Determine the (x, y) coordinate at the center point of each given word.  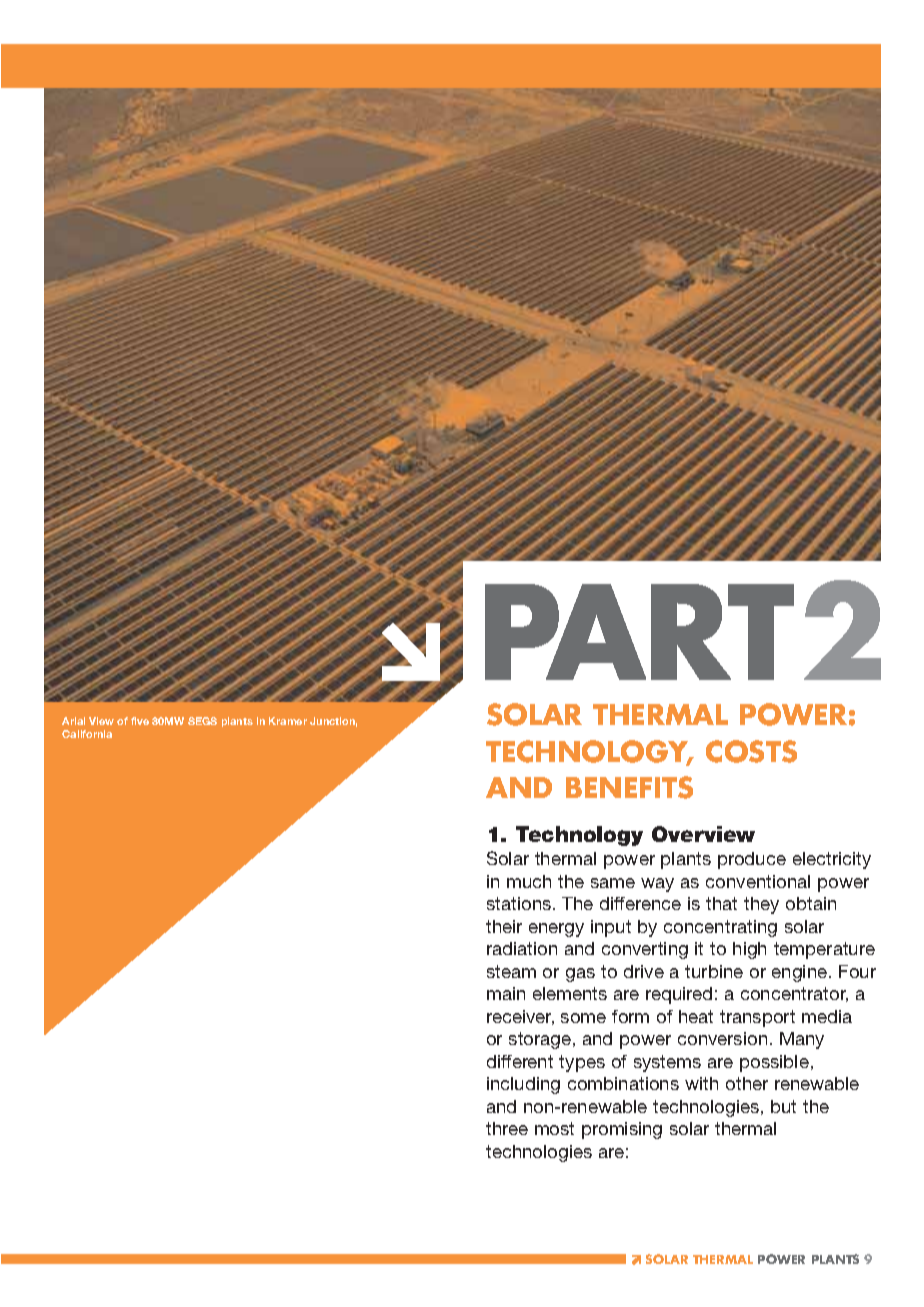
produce (752, 860)
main (506, 993)
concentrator (794, 994)
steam (511, 971)
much (529, 881)
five (140, 721)
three (507, 1128)
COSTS (751, 751)
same (613, 883)
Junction (333, 722)
